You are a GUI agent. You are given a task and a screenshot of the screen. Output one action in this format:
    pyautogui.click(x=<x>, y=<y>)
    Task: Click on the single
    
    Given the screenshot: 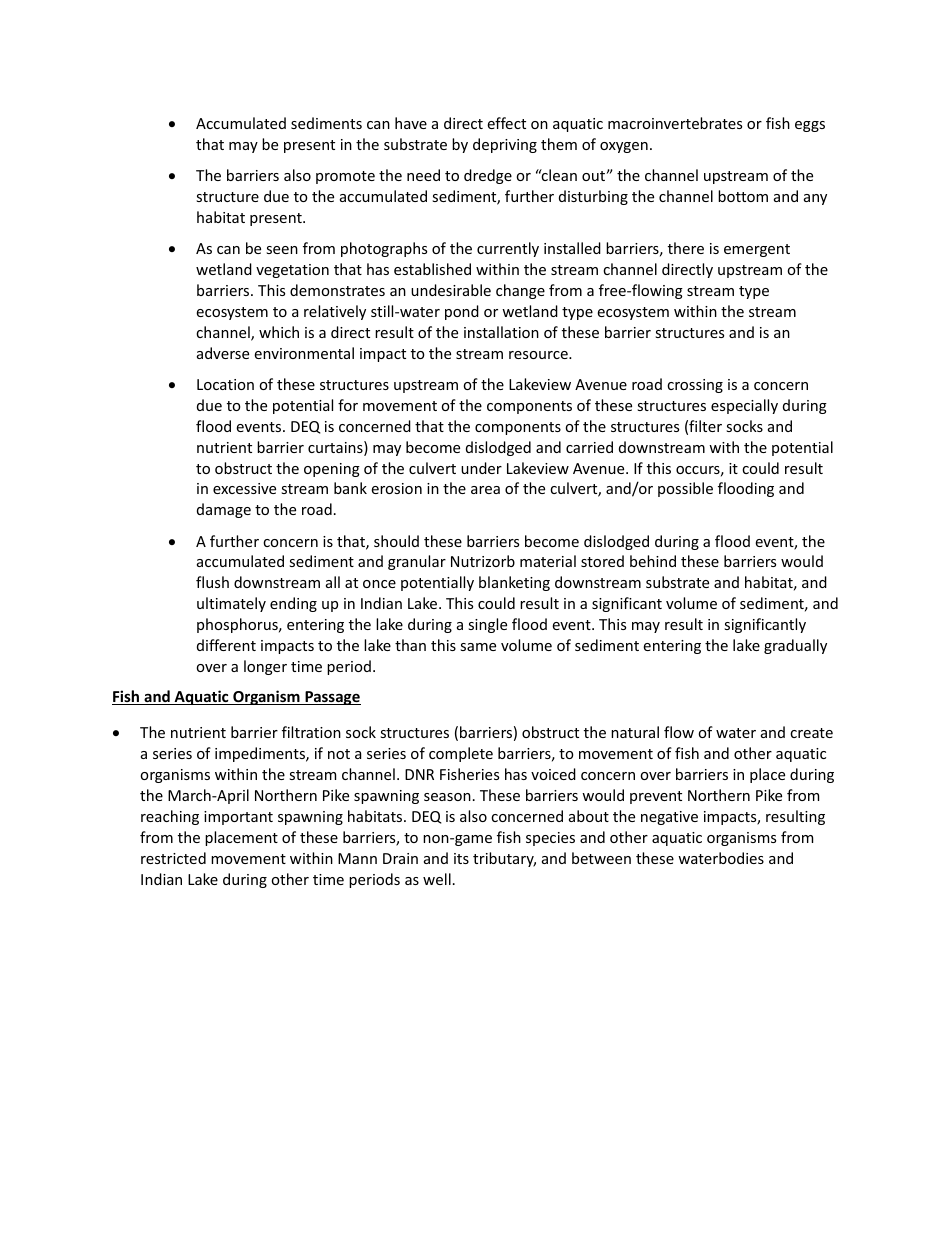 What is the action you would take?
    pyautogui.click(x=487, y=625)
